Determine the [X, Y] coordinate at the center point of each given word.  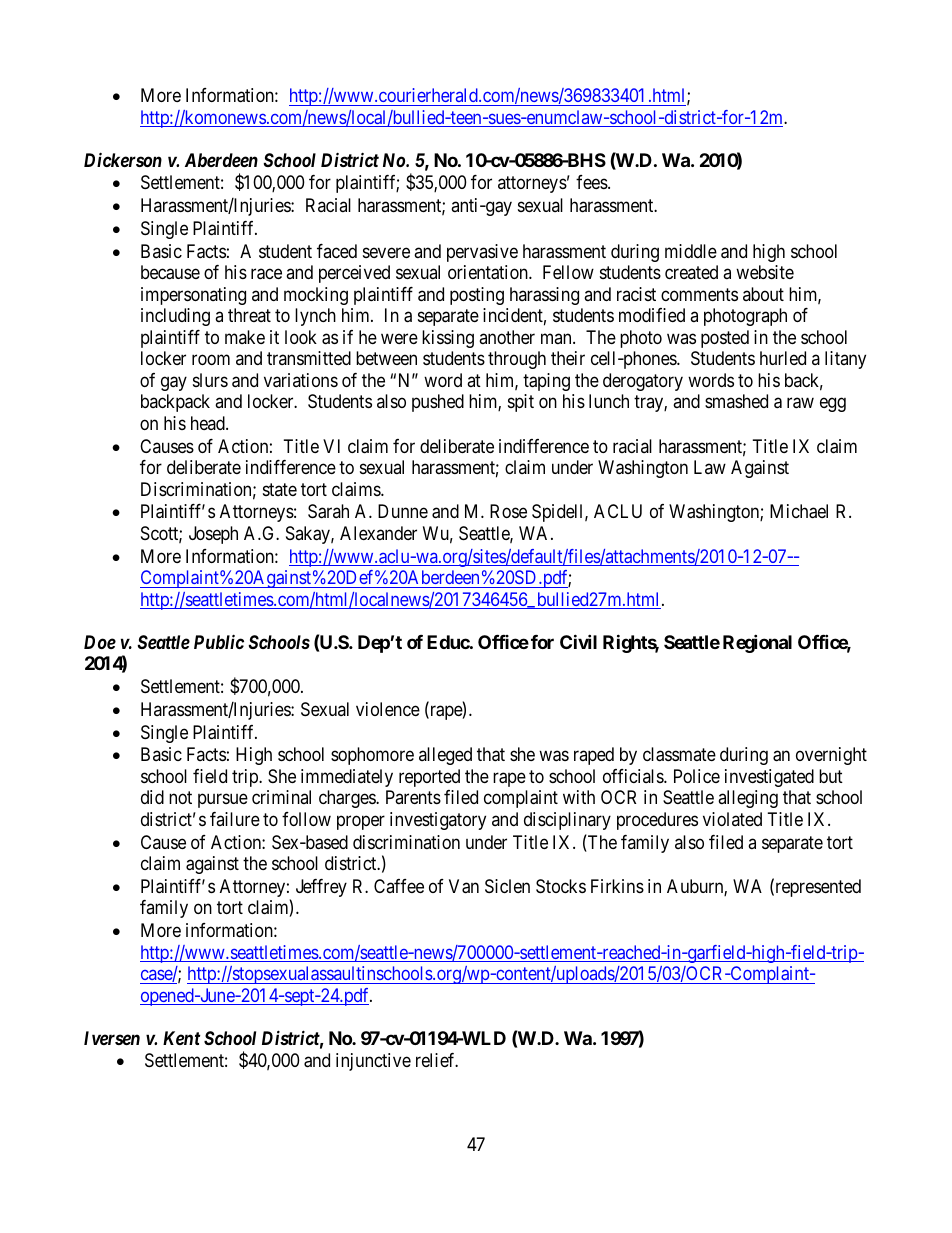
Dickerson [123, 159]
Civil [578, 641]
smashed [736, 401]
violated [732, 819]
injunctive [373, 1062]
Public [219, 641]
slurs [210, 380]
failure [235, 819]
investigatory [438, 821]
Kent [181, 1038]
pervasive [482, 253]
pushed [438, 403]
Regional [757, 643]
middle [691, 251]
